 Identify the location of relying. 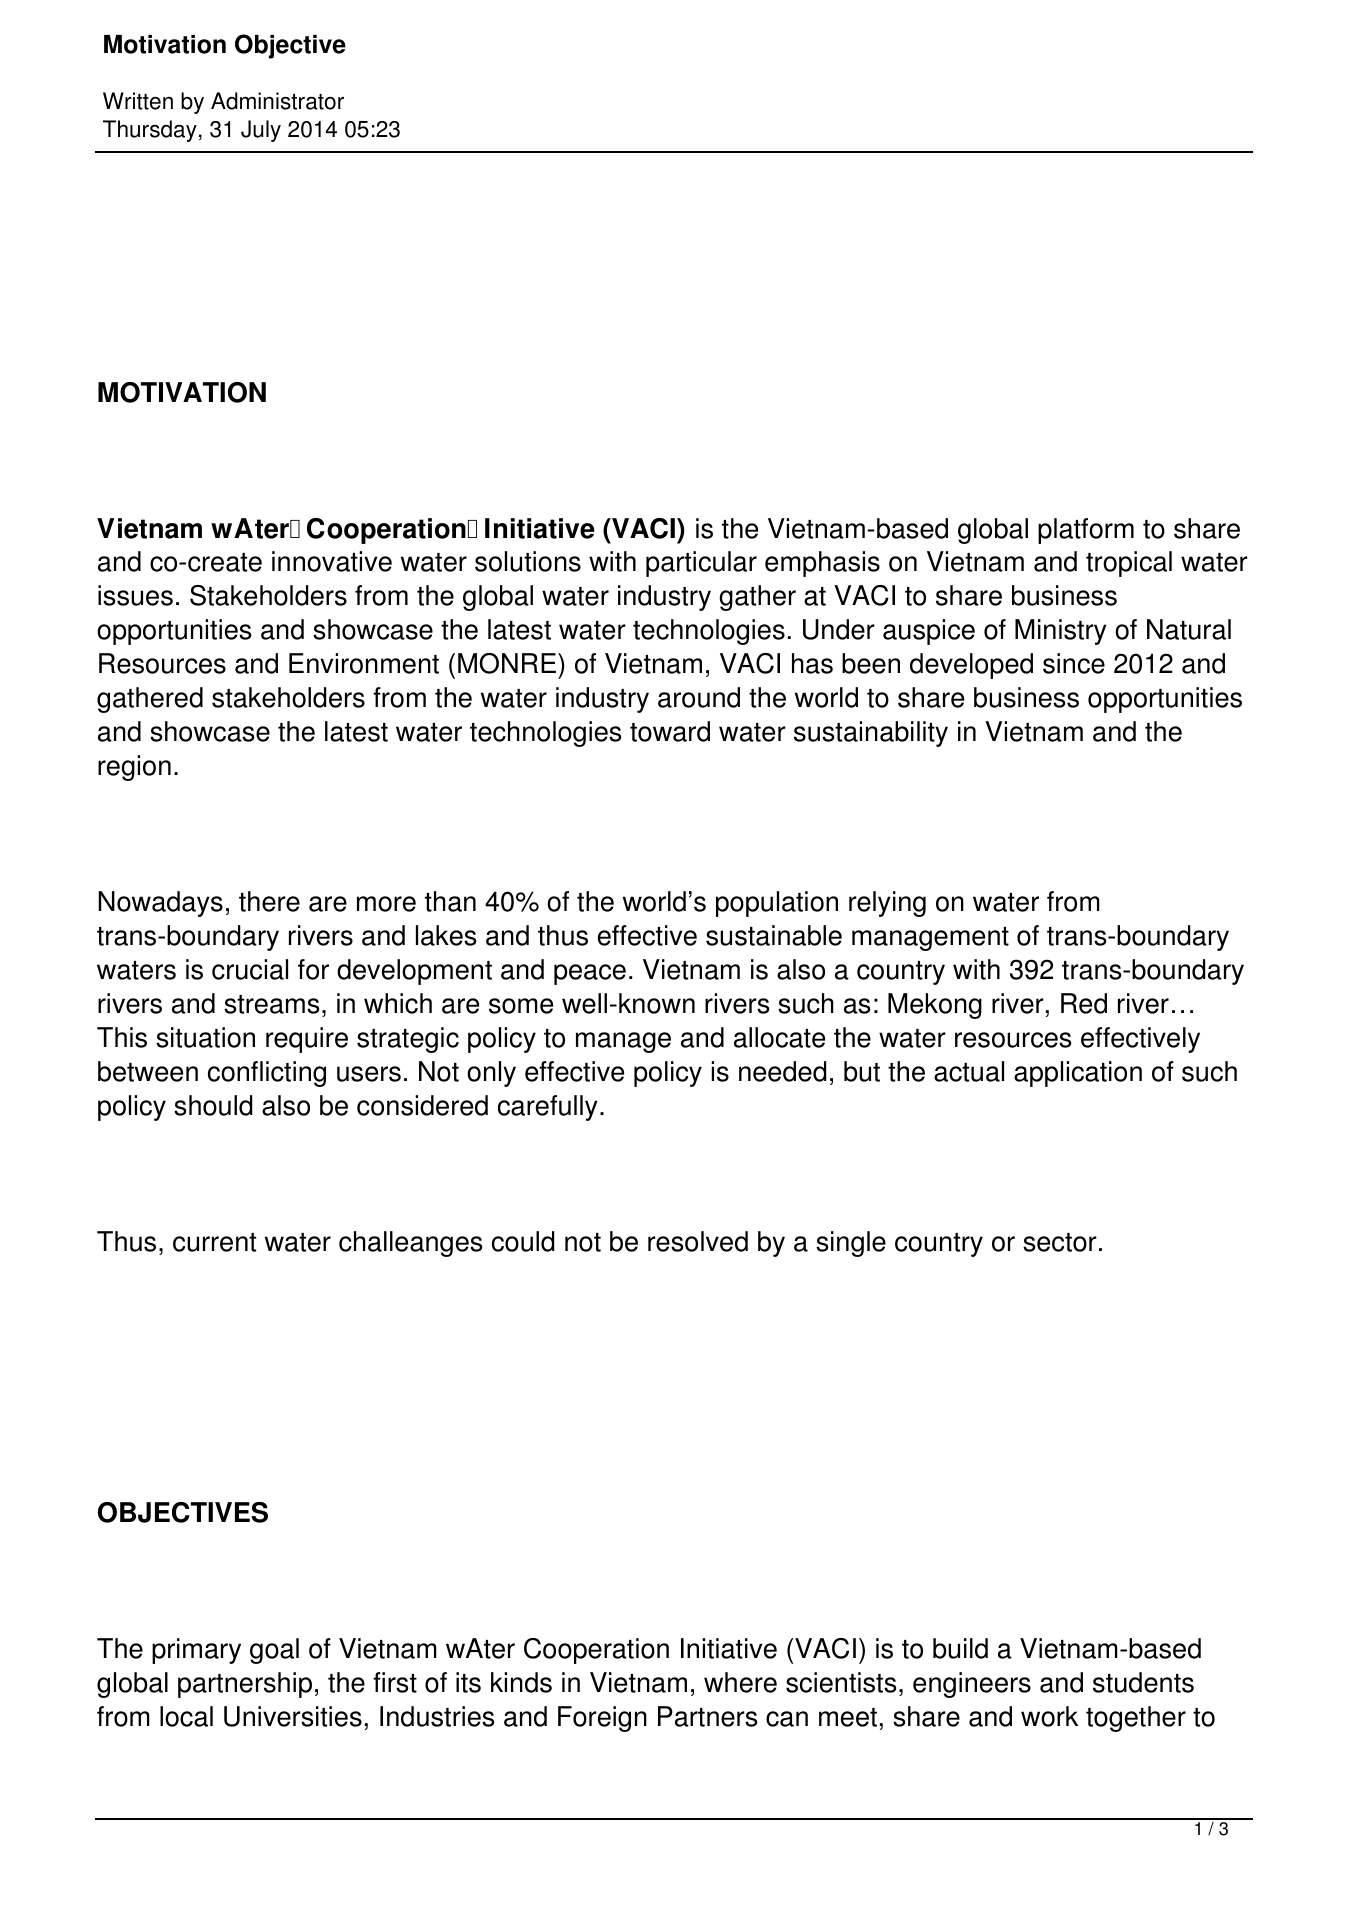
(887, 904).
